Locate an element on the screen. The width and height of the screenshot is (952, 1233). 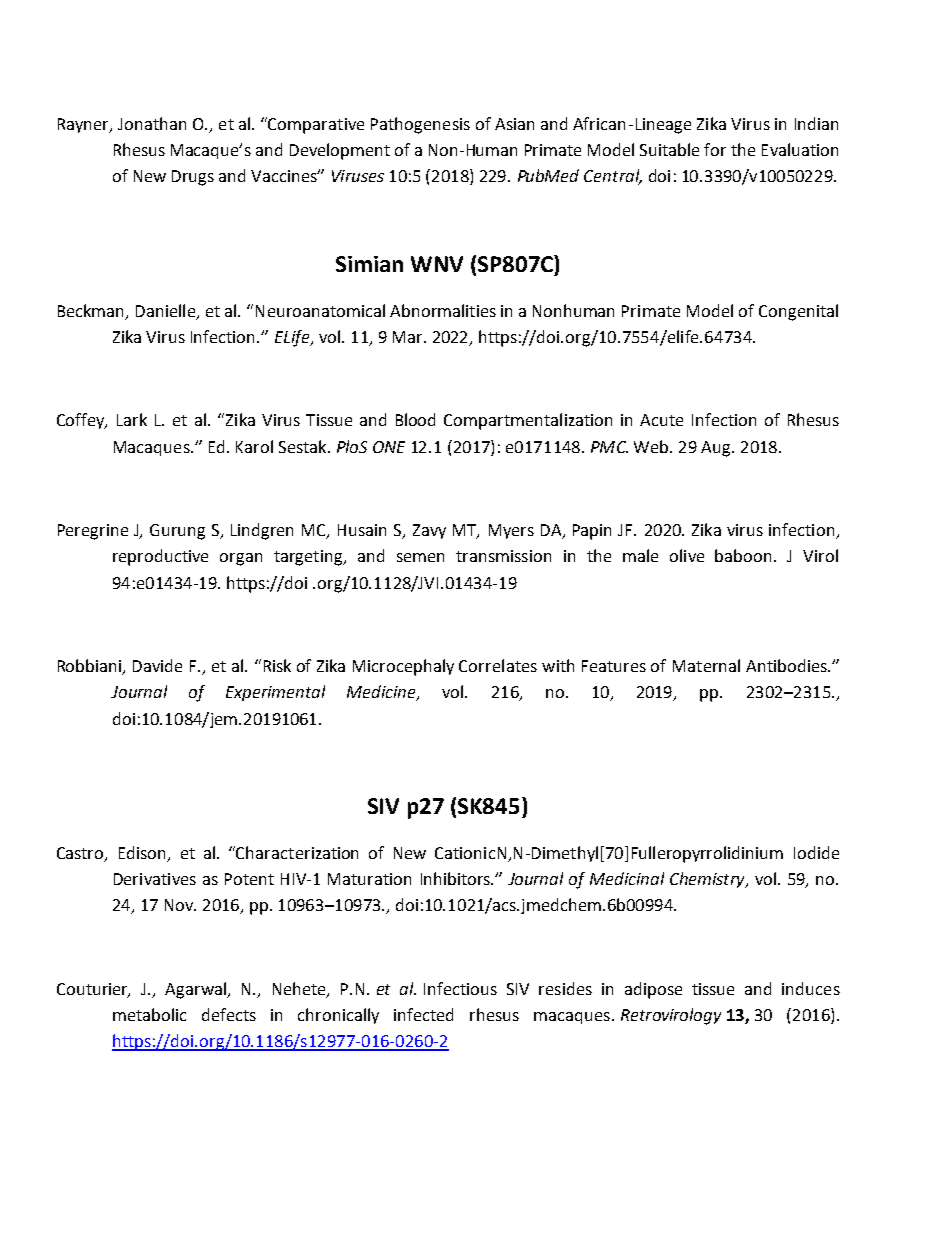
semen is located at coordinates (420, 557).
